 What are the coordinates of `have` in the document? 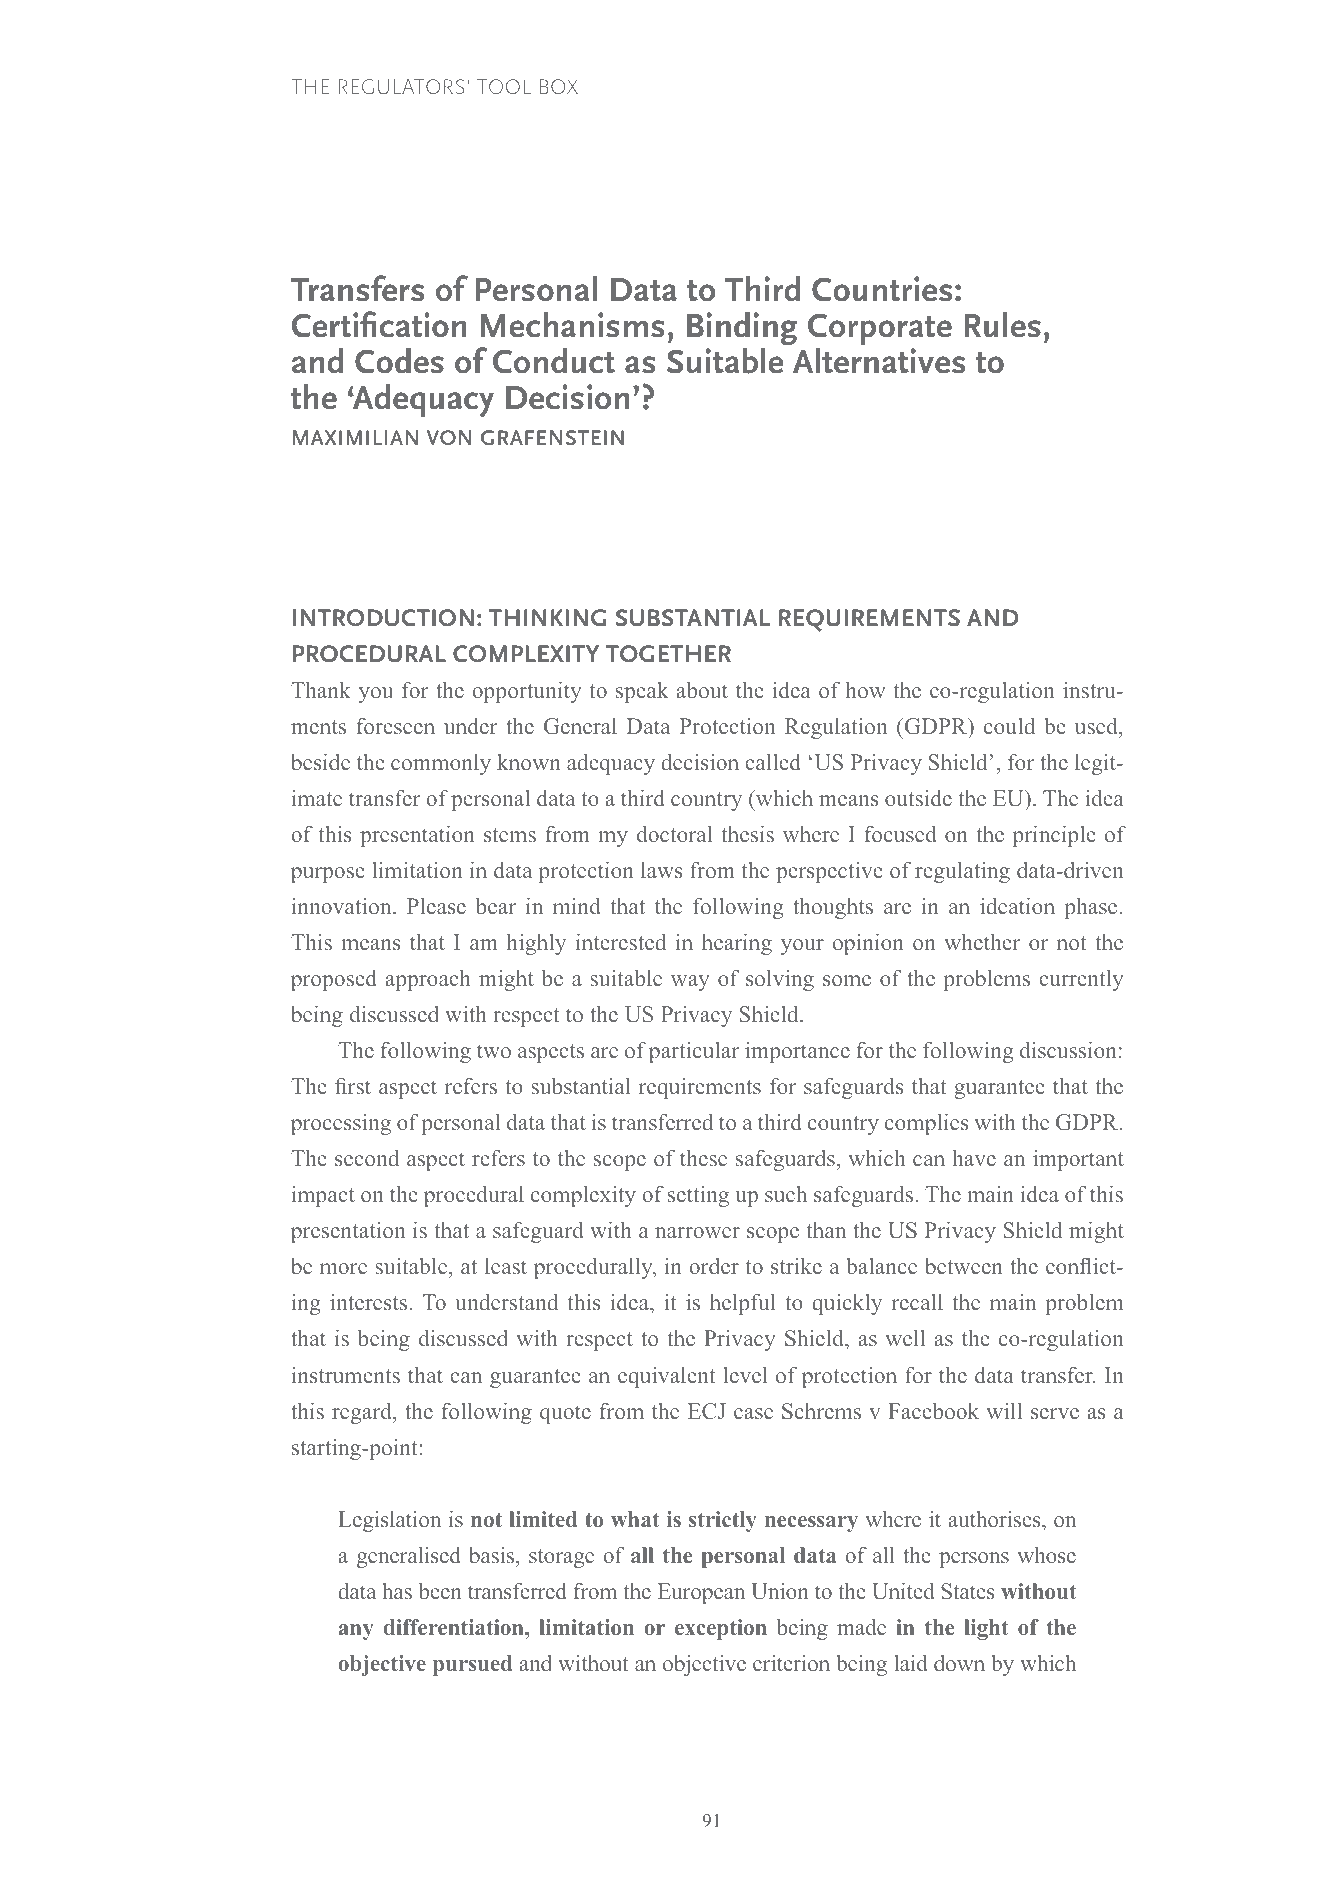 It's located at (974, 1158).
